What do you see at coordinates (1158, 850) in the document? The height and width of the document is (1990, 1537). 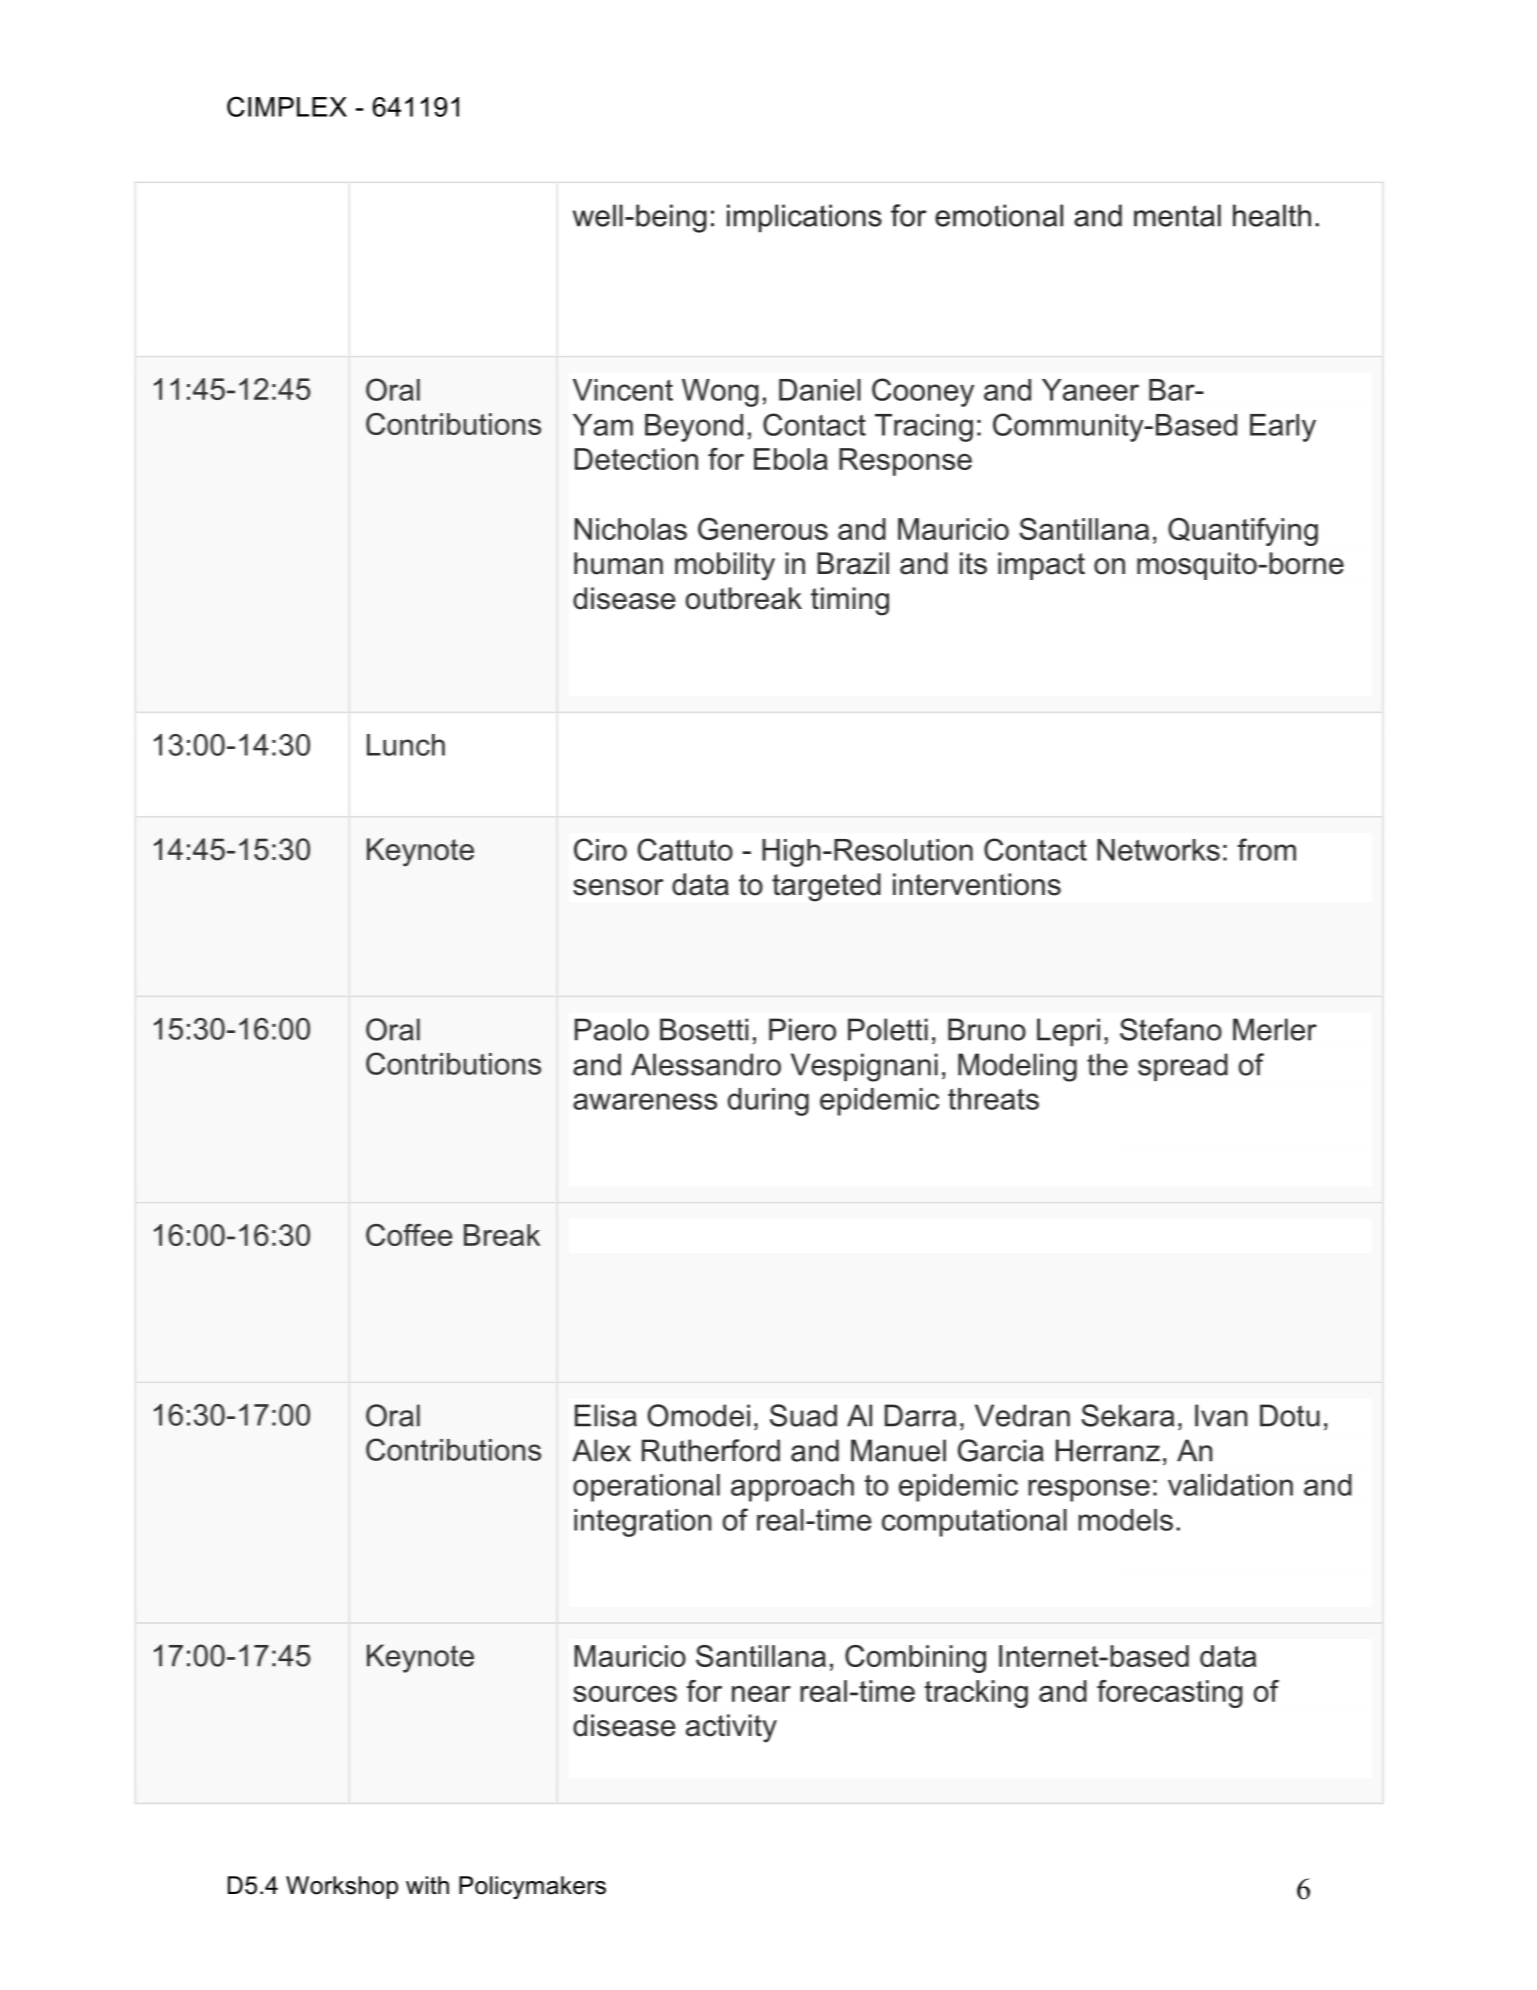 I see `Networks` at bounding box center [1158, 850].
